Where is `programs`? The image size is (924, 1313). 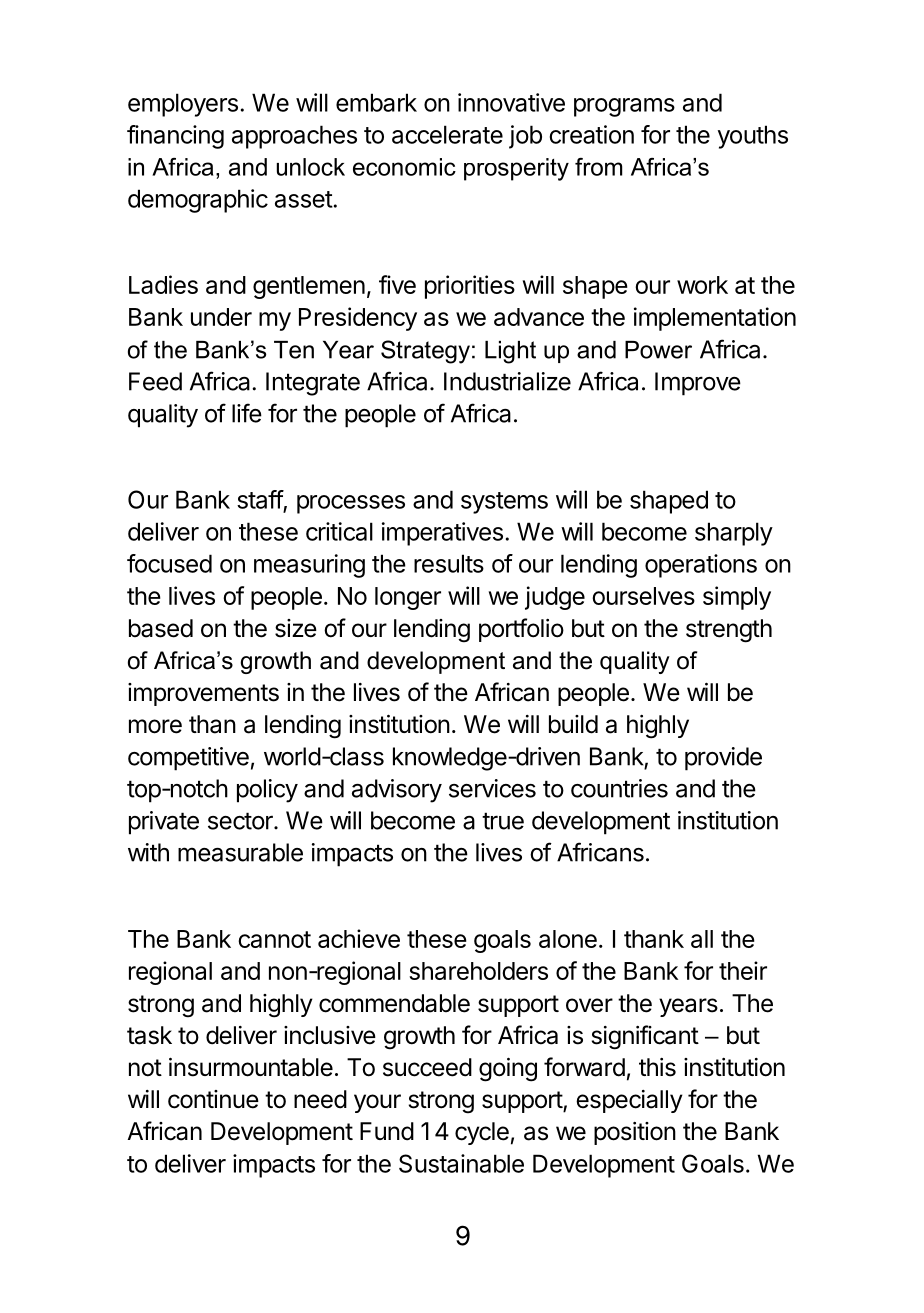 programs is located at coordinates (624, 107).
